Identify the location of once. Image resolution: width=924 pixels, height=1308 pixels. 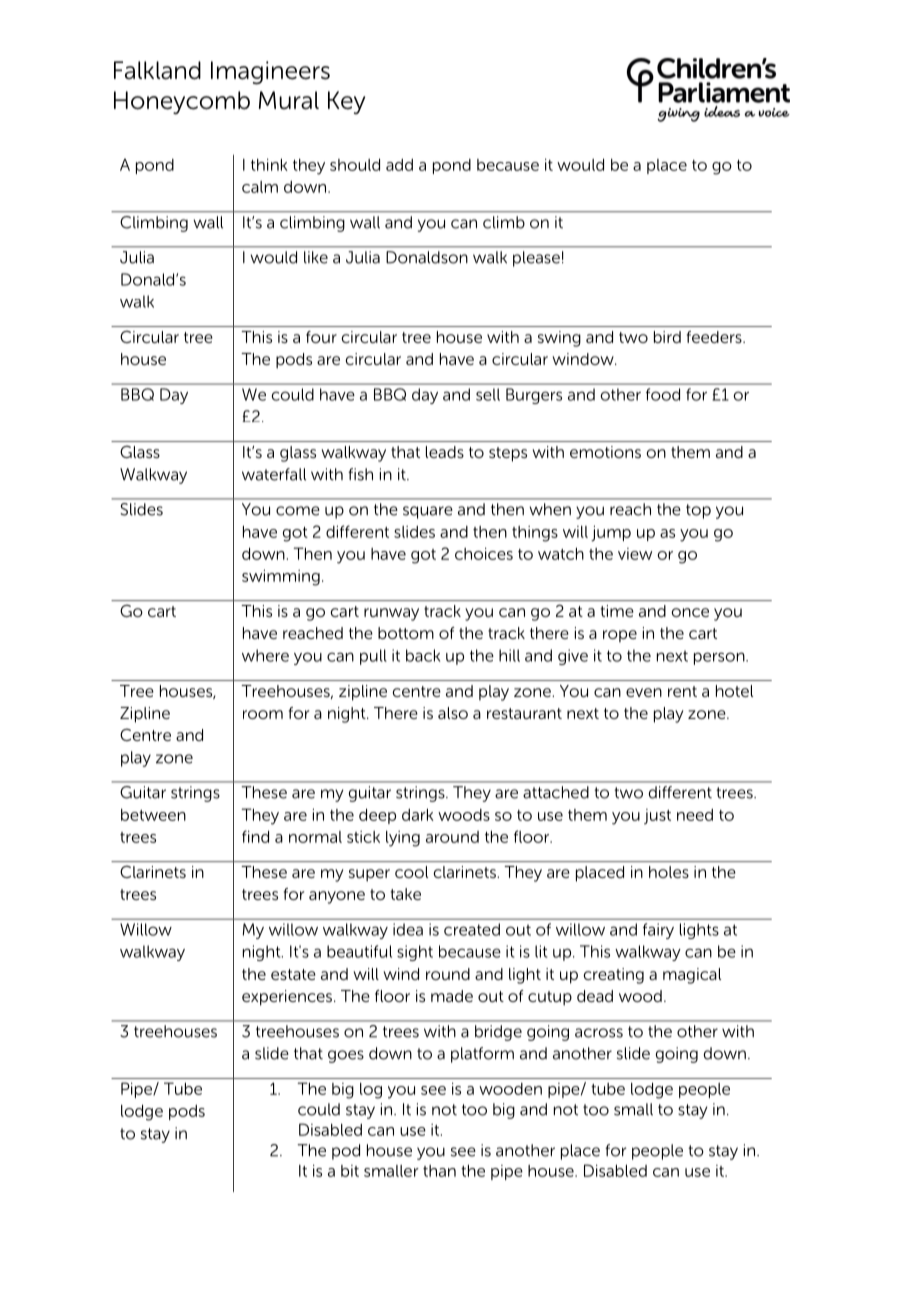
(690, 612).
